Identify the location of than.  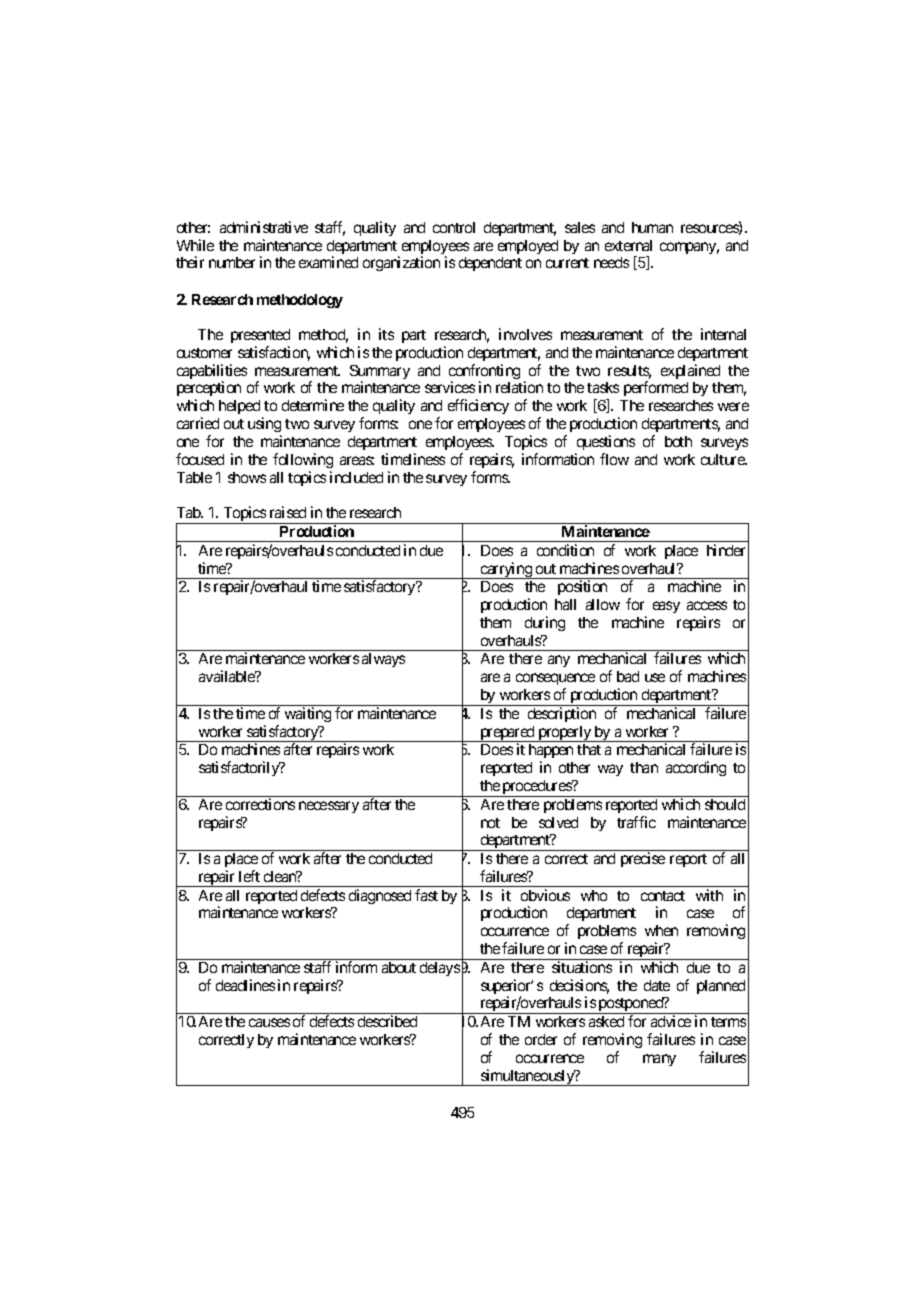
(644, 767).
